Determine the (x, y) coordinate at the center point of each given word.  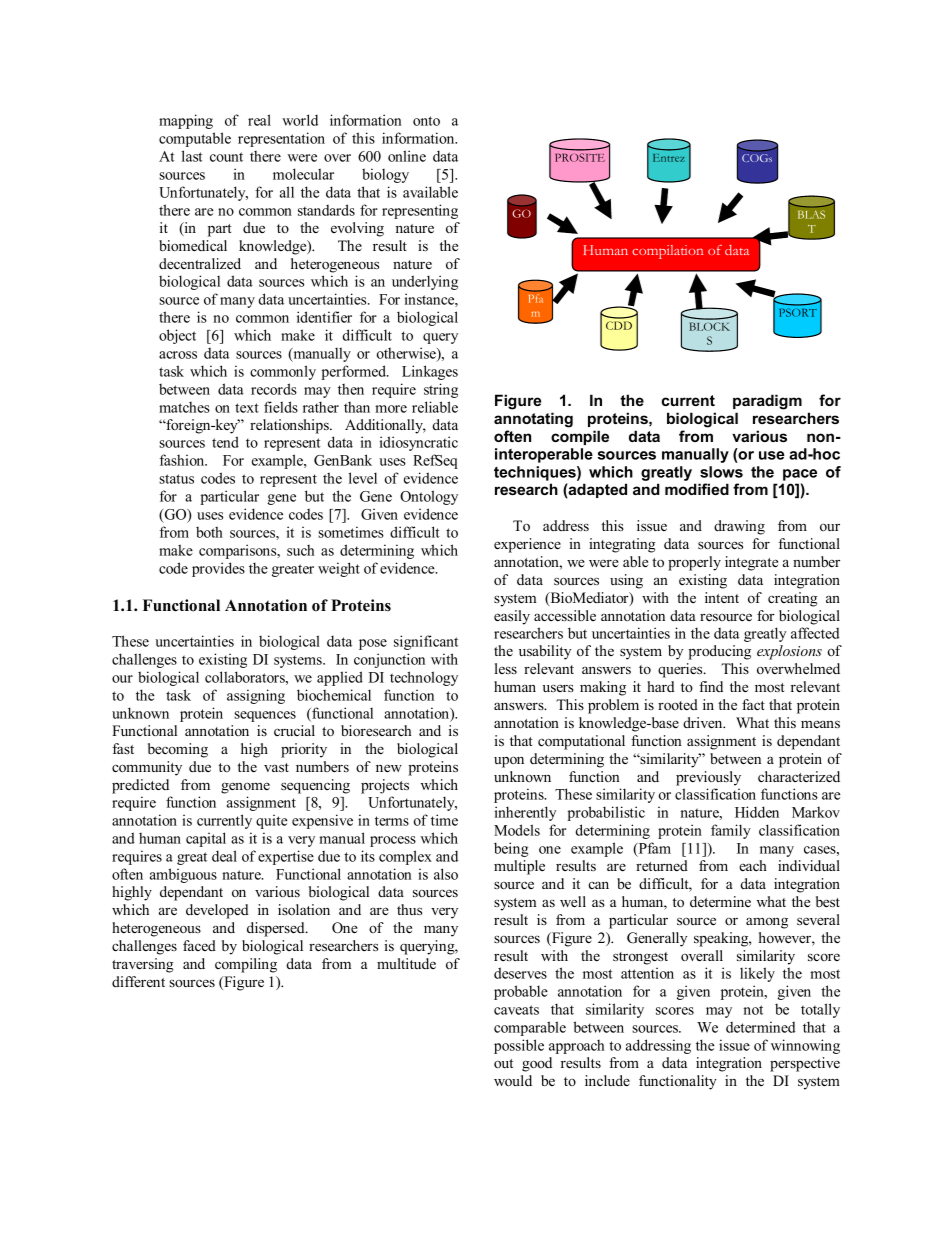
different (138, 981)
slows (721, 472)
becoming (178, 750)
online (407, 156)
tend (225, 442)
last (192, 156)
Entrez (669, 158)
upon (509, 762)
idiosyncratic (418, 443)
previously (708, 778)
